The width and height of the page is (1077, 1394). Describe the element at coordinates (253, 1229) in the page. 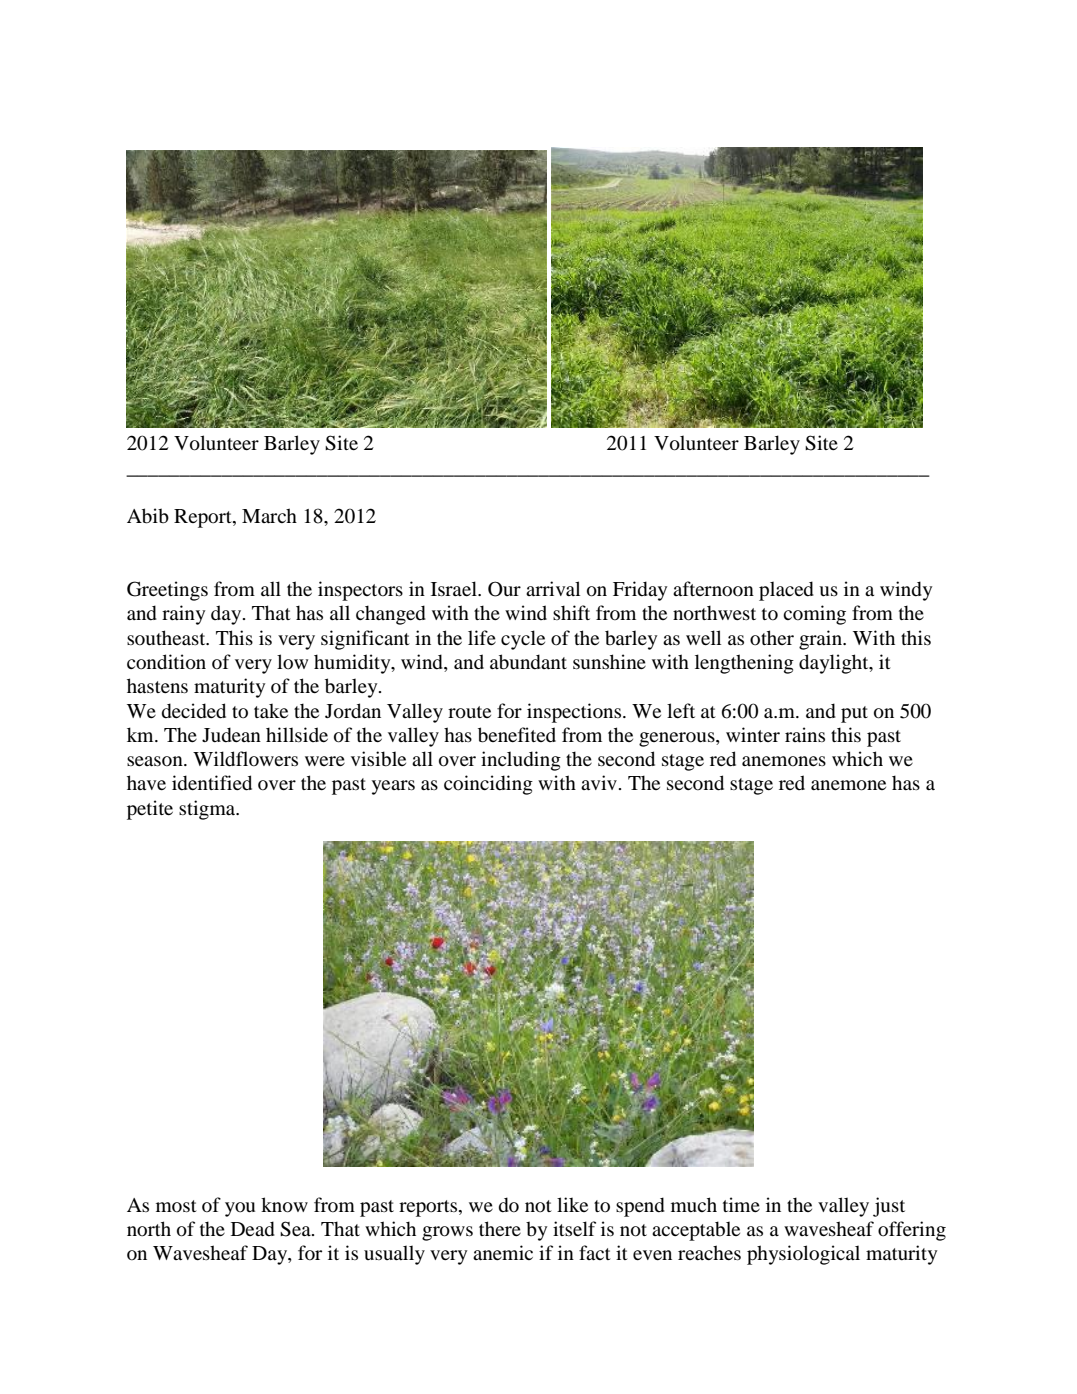

I see `Dead` at that location.
